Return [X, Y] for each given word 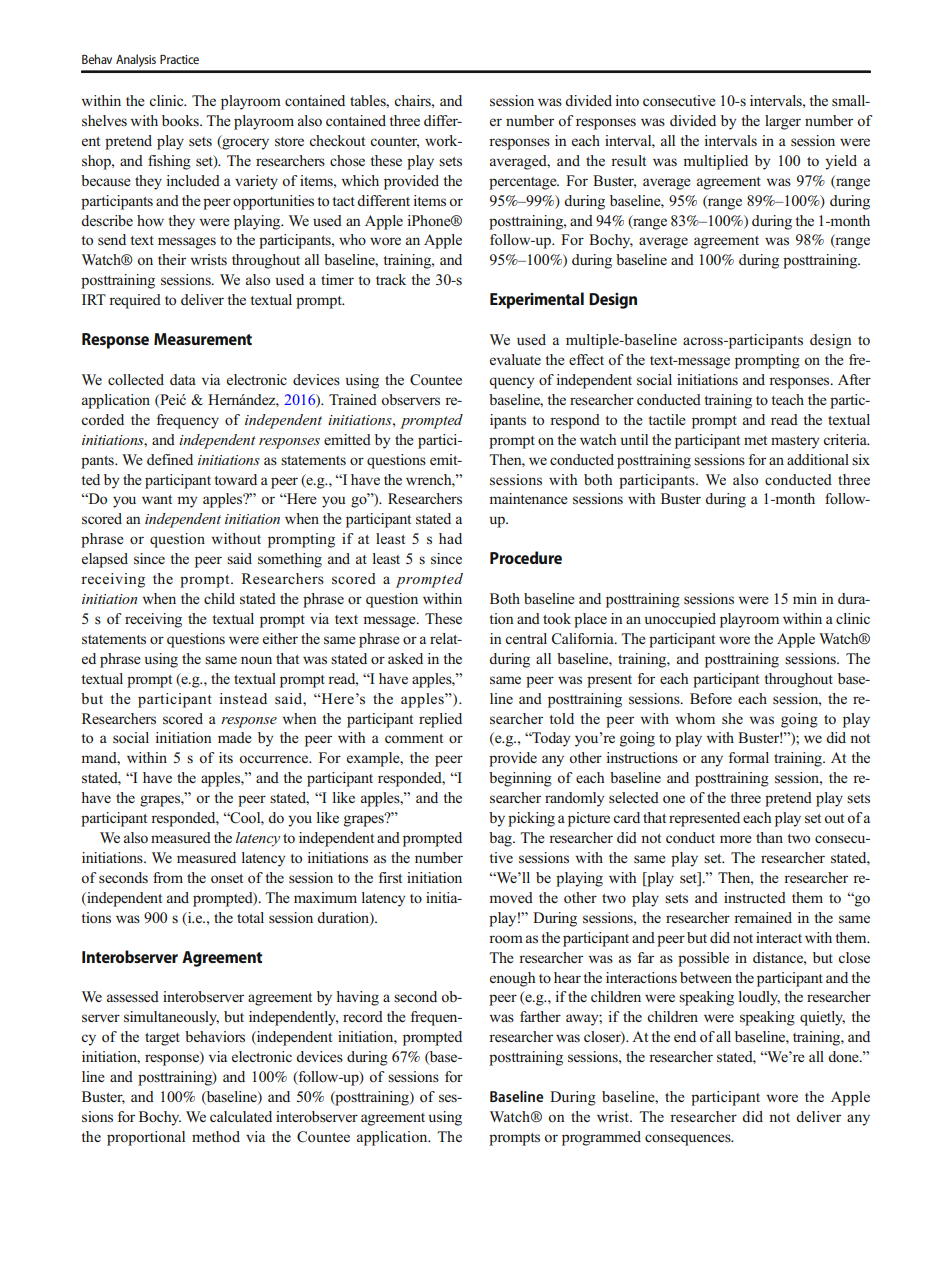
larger [783, 122]
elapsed [105, 560]
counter [394, 142]
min [805, 598]
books [181, 121]
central [526, 638]
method [216, 1137]
